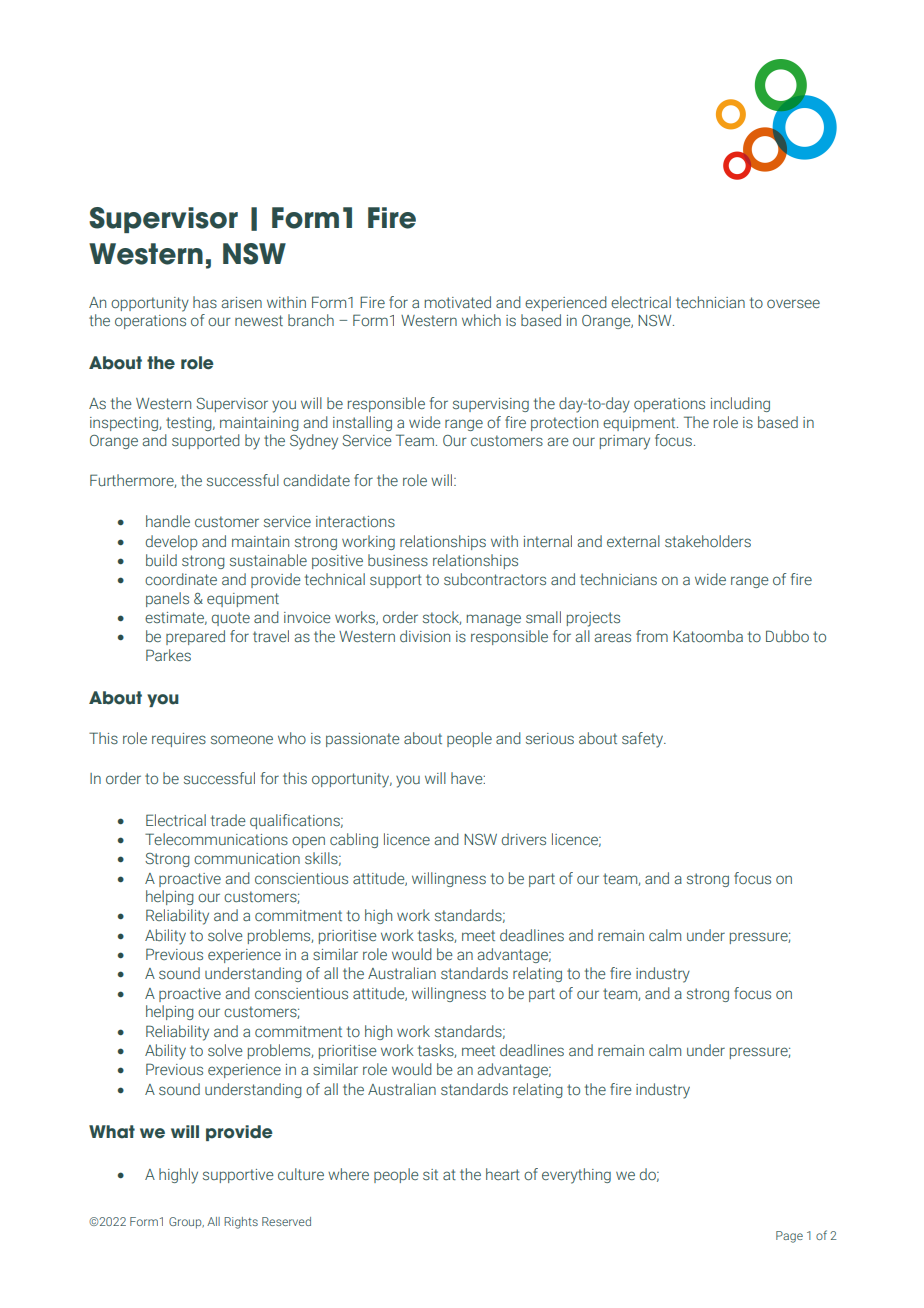 The width and height of the screenshot is (924, 1308). Describe the element at coordinates (793, 304) in the screenshot. I see `oversee` at that location.
